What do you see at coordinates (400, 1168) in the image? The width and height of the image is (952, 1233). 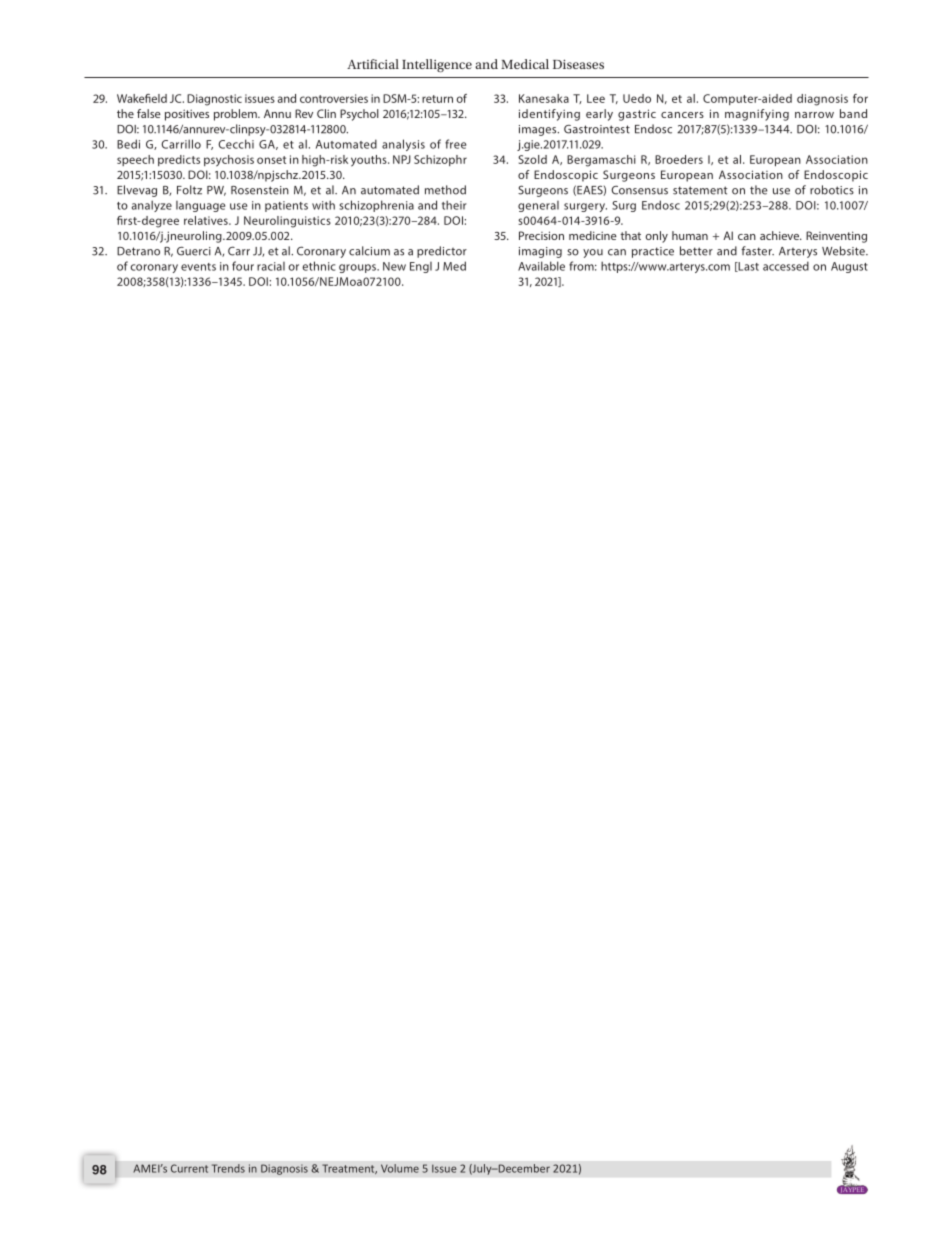 I see `Volume` at bounding box center [400, 1168].
